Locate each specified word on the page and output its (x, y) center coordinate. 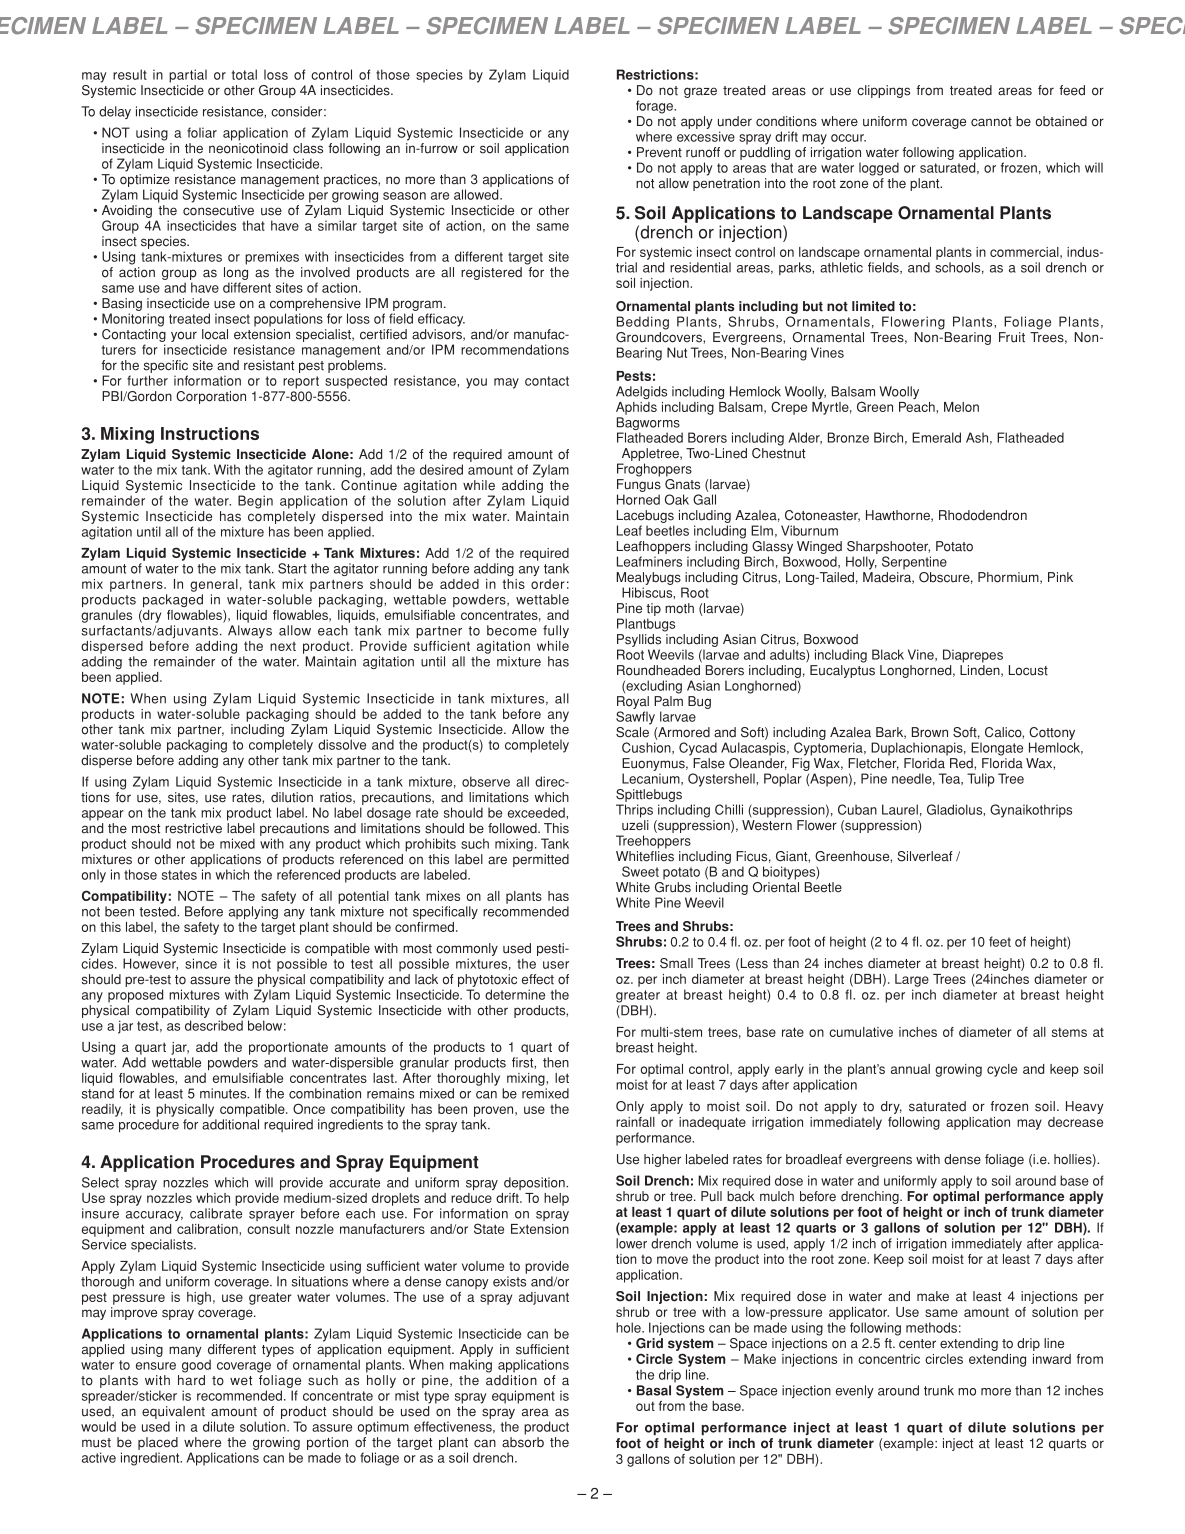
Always (250, 631)
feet (1000, 941)
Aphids (636, 408)
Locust (1028, 670)
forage (655, 107)
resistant (269, 365)
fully (556, 631)
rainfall (635, 1122)
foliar (202, 132)
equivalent (173, 1412)
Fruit (1012, 337)
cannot (991, 122)
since (201, 963)
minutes (224, 1093)
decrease (1075, 1122)
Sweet (640, 871)
